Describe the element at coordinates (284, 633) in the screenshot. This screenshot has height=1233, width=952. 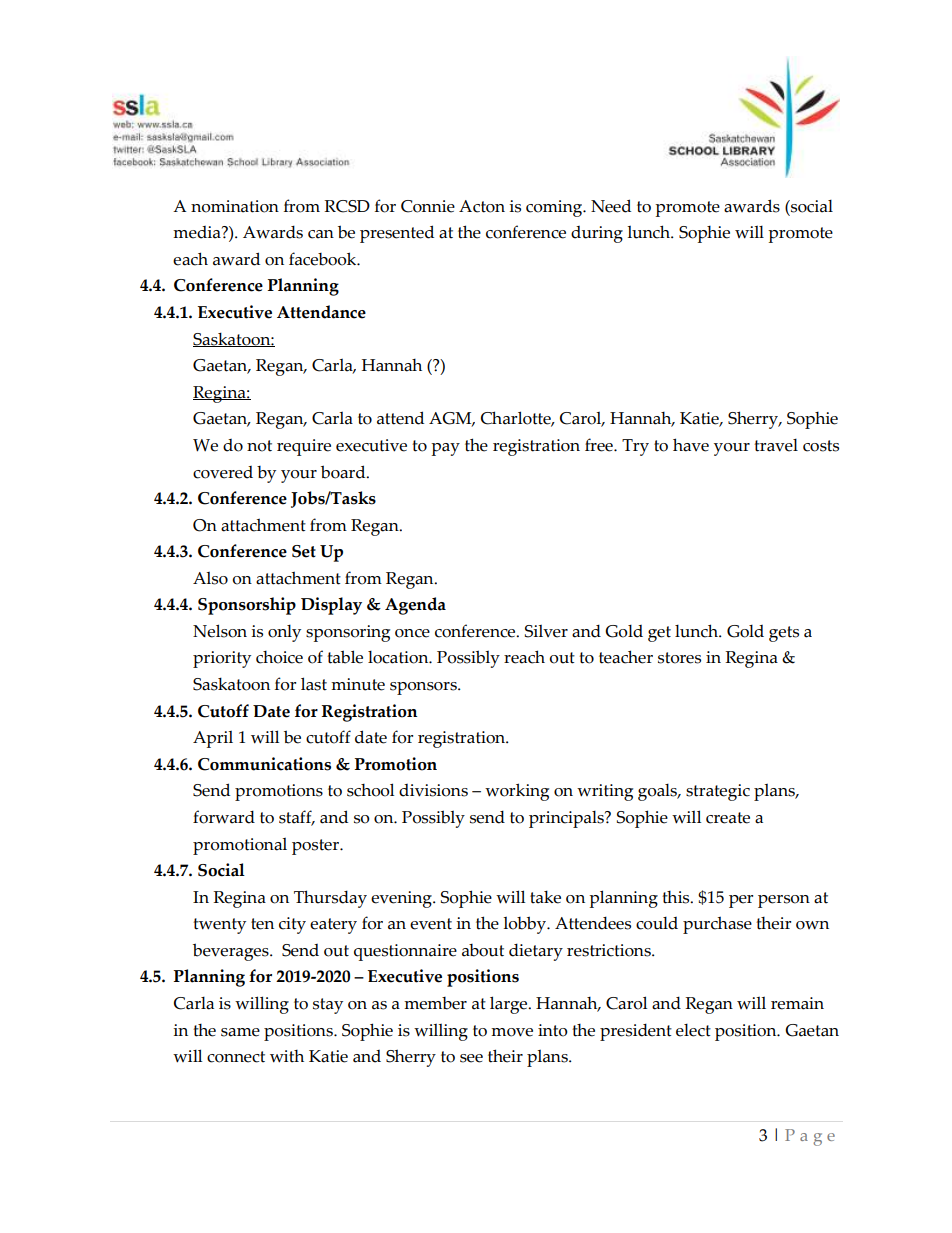
I see `only` at that location.
